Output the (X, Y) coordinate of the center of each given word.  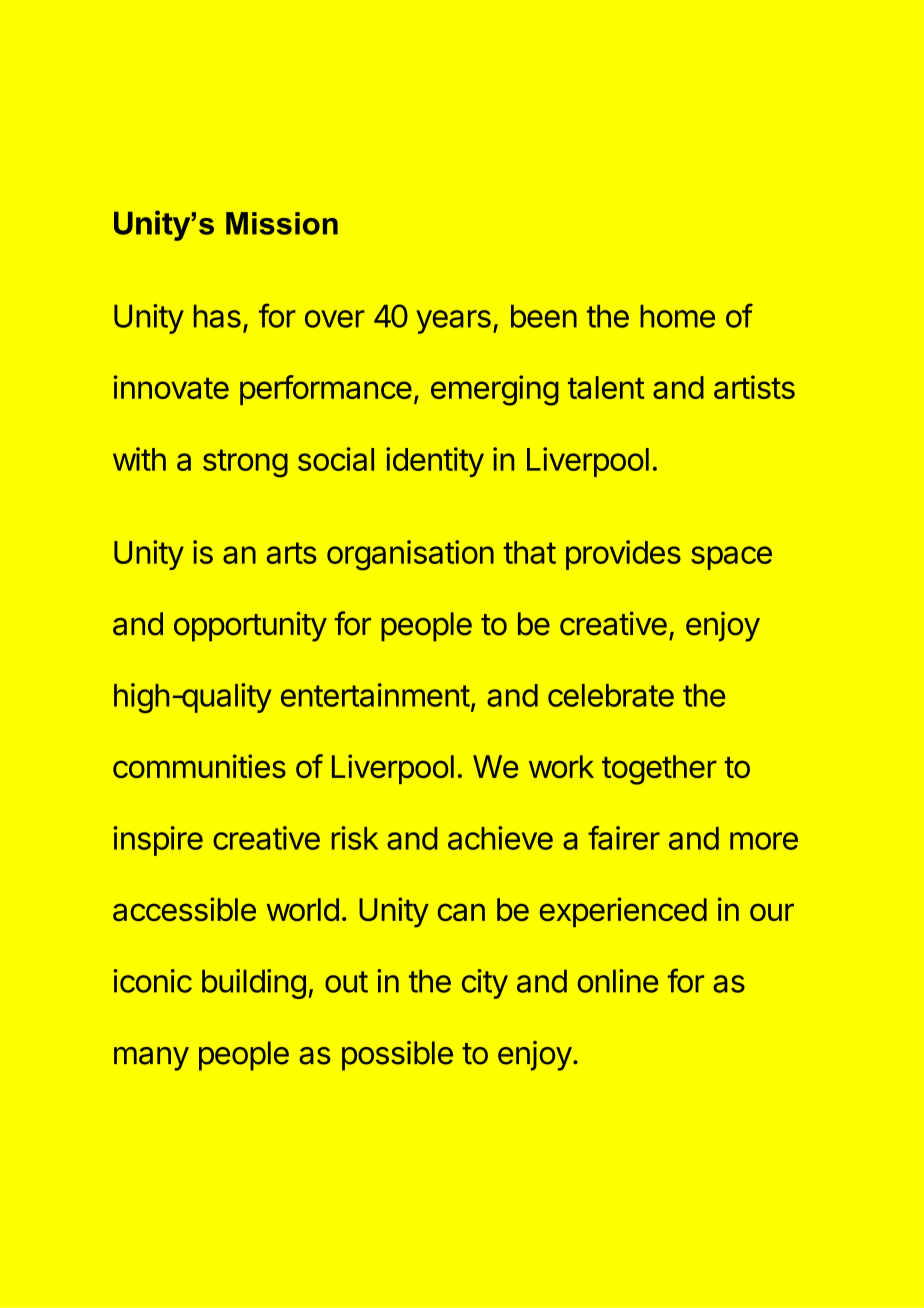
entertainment (375, 695)
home (677, 316)
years (453, 322)
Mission (282, 223)
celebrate (611, 695)
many (151, 1059)
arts (292, 553)
